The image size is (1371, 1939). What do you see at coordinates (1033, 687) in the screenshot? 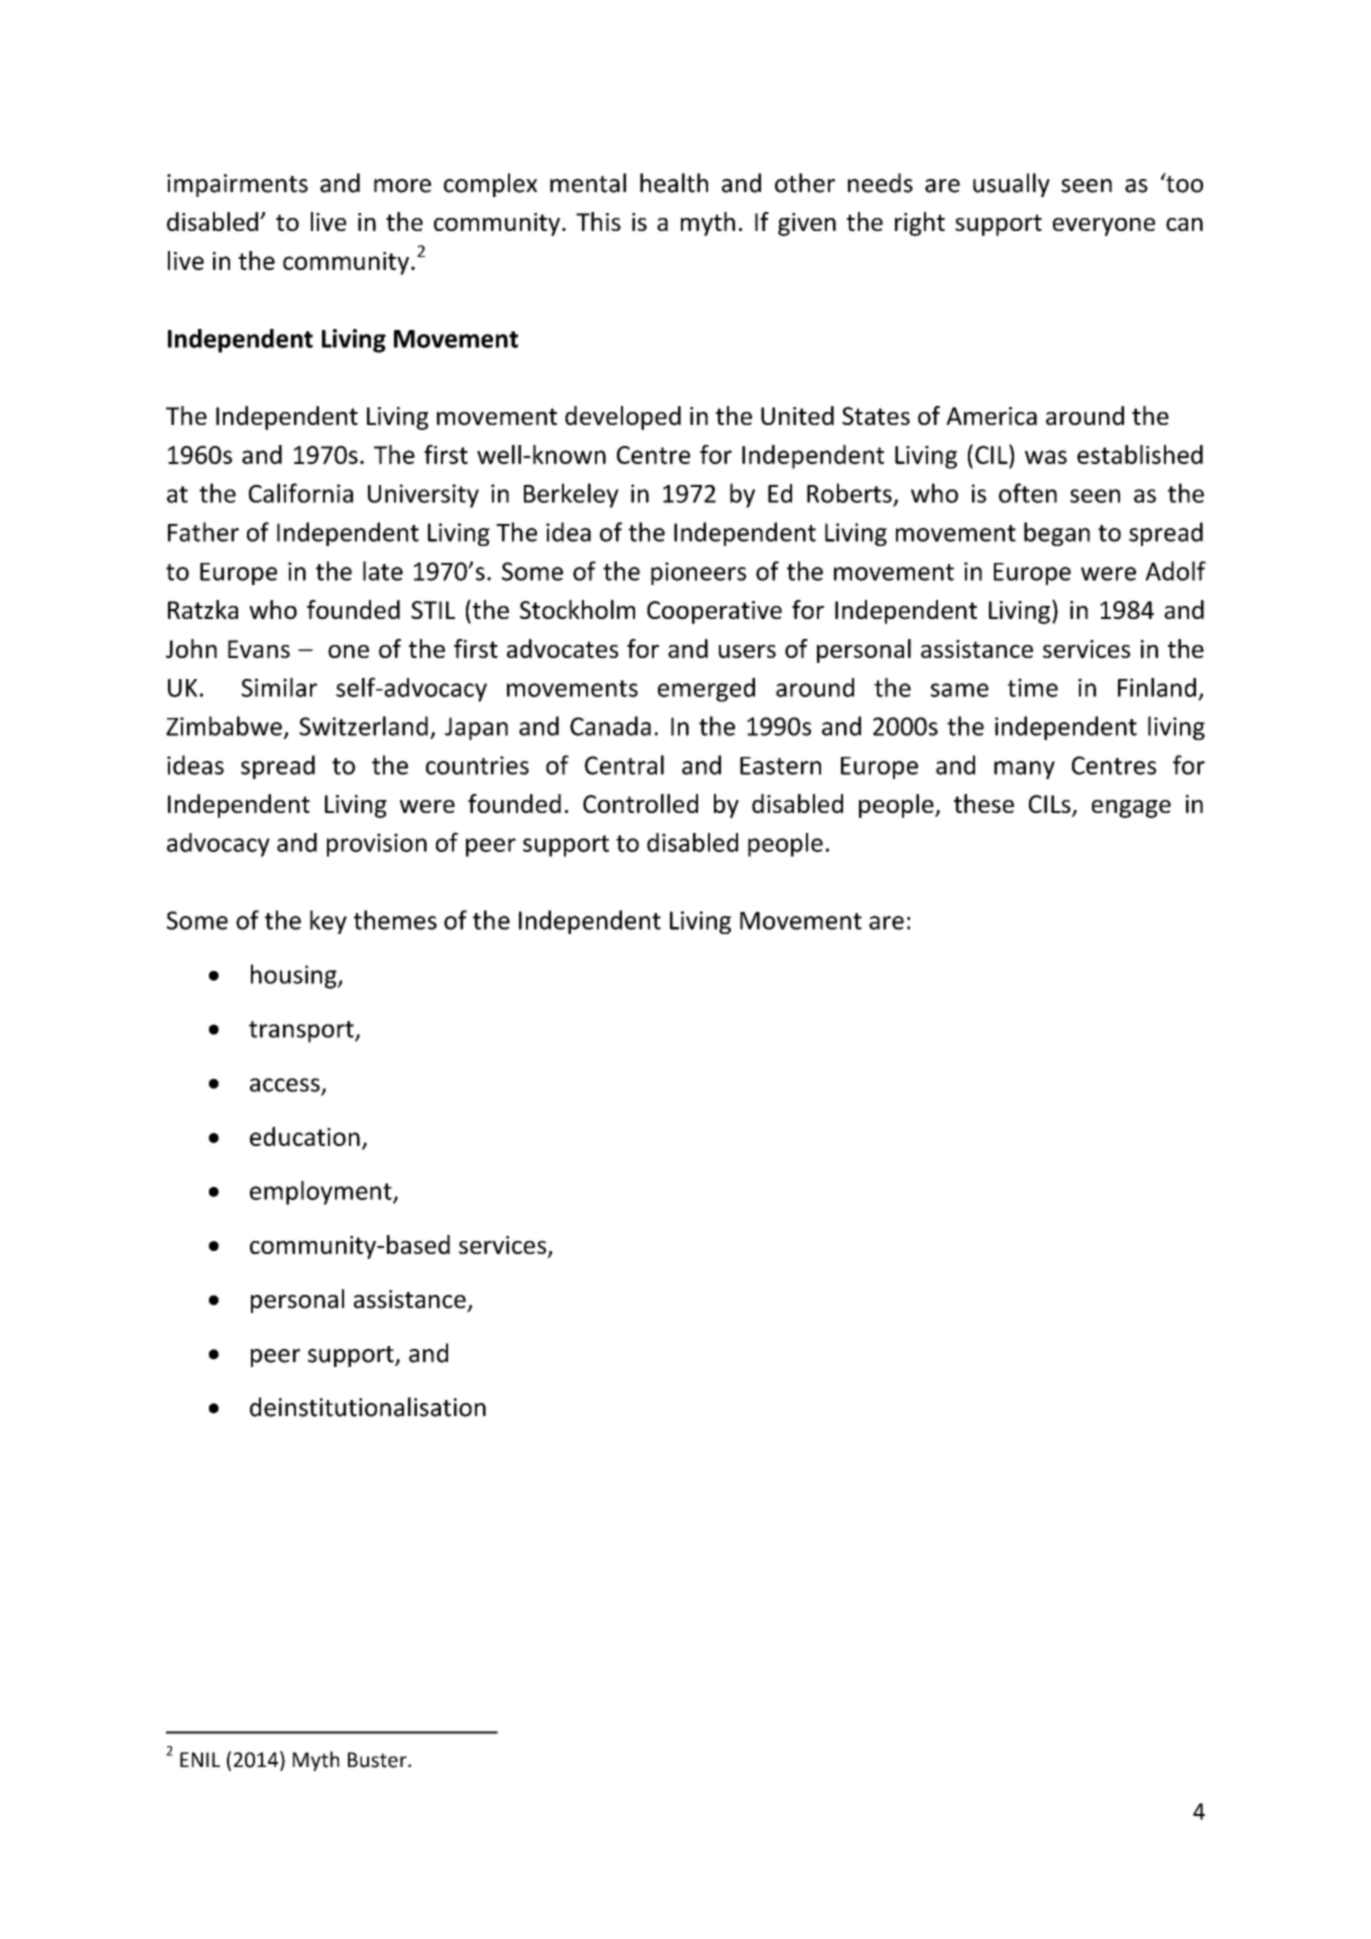
I see `time` at bounding box center [1033, 687].
